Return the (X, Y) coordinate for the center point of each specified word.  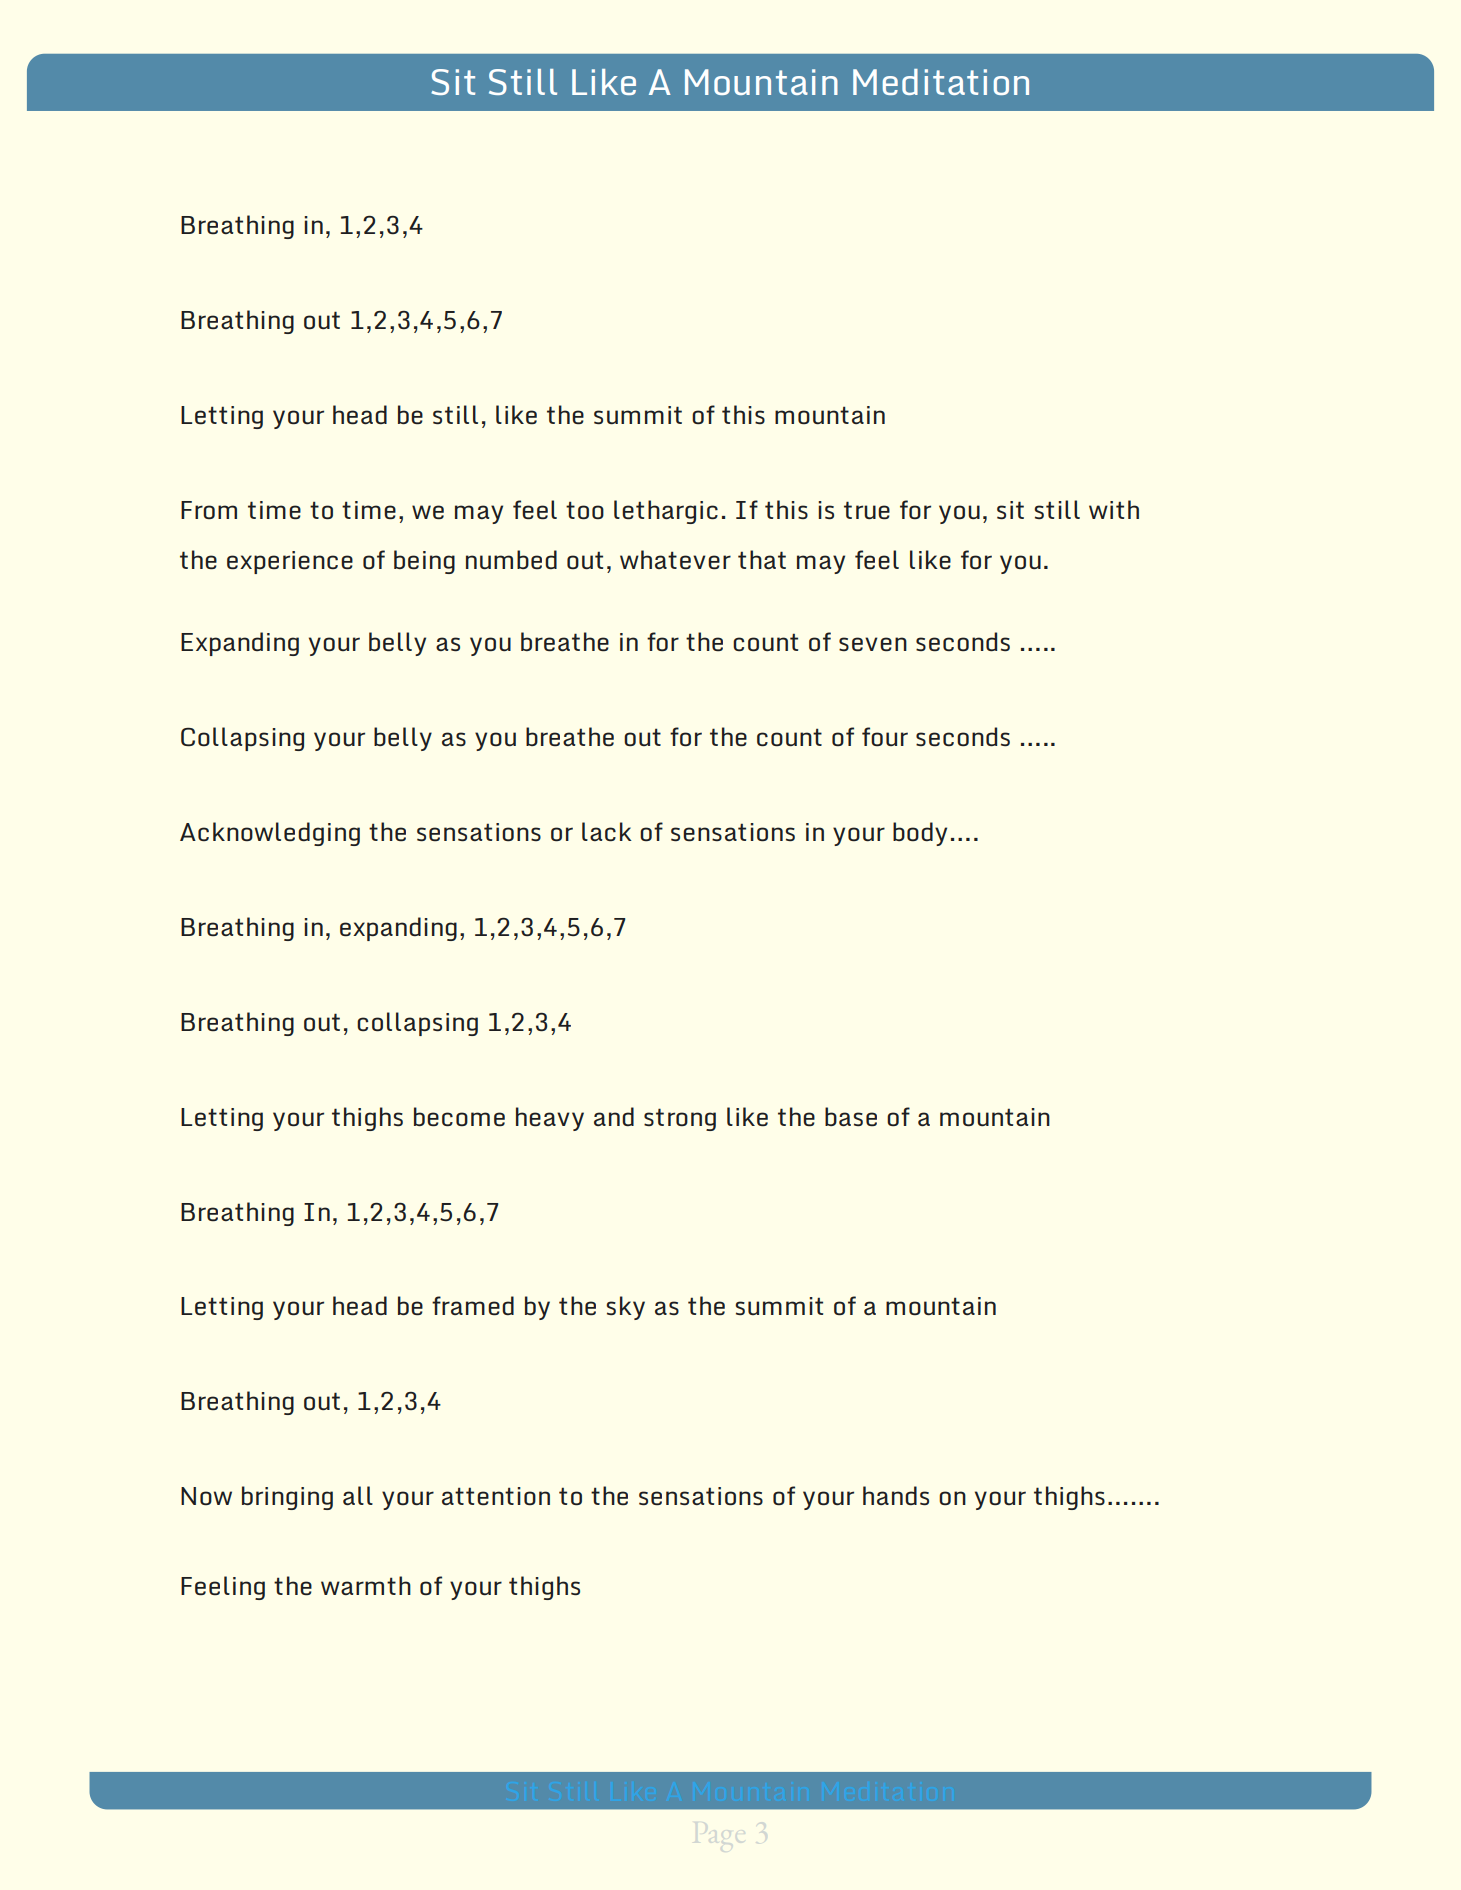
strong (680, 1119)
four (885, 737)
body (920, 834)
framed (473, 1306)
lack (607, 832)
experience (290, 562)
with (1114, 509)
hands (896, 1495)
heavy (550, 1119)
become (459, 1117)
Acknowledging (270, 834)
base (851, 1117)
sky (625, 1308)
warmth (366, 1585)
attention (496, 1496)
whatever (675, 560)
